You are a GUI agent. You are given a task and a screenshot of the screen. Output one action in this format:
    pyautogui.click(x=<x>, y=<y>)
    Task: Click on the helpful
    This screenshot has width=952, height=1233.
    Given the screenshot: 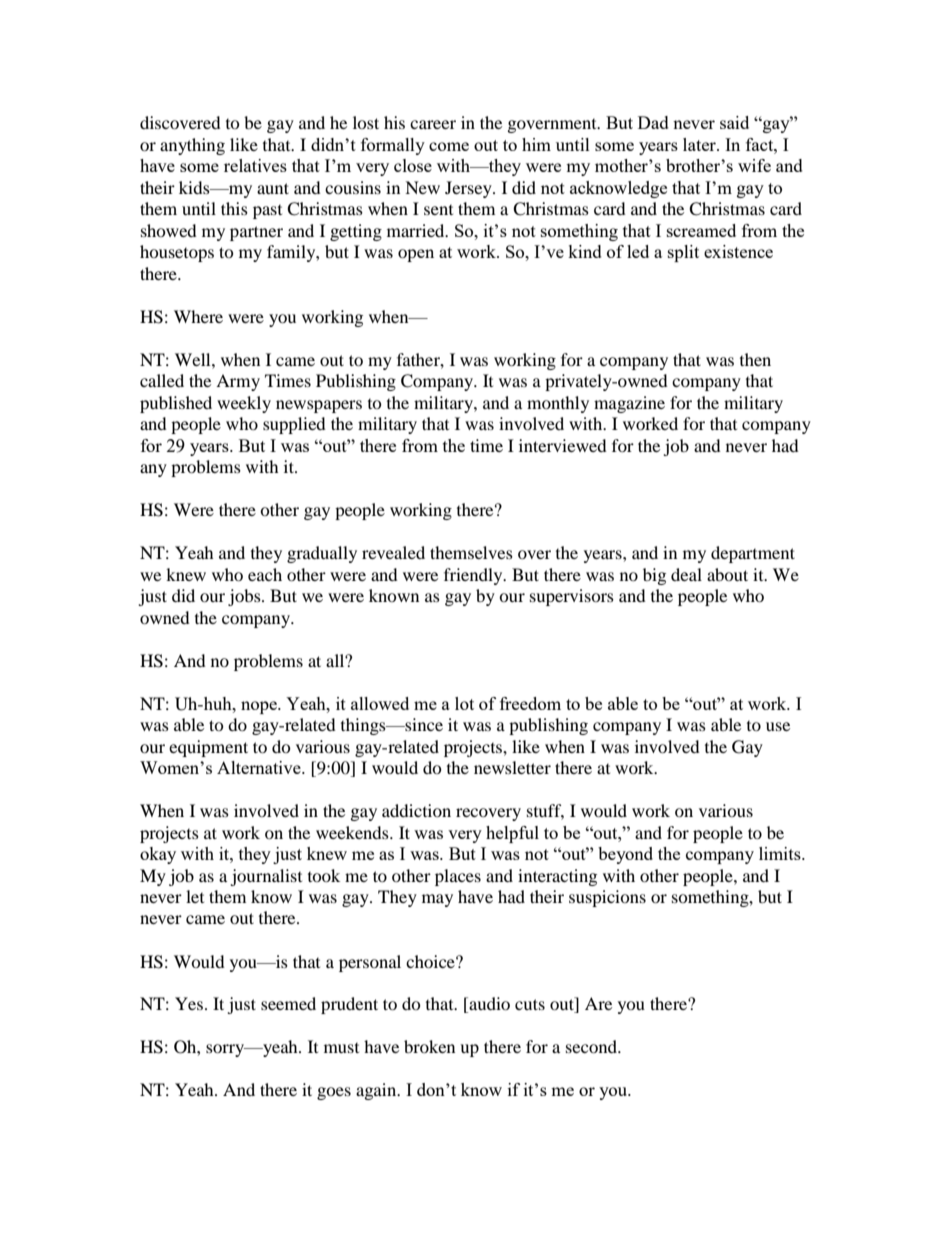 What is the action you would take?
    pyautogui.click(x=512, y=834)
